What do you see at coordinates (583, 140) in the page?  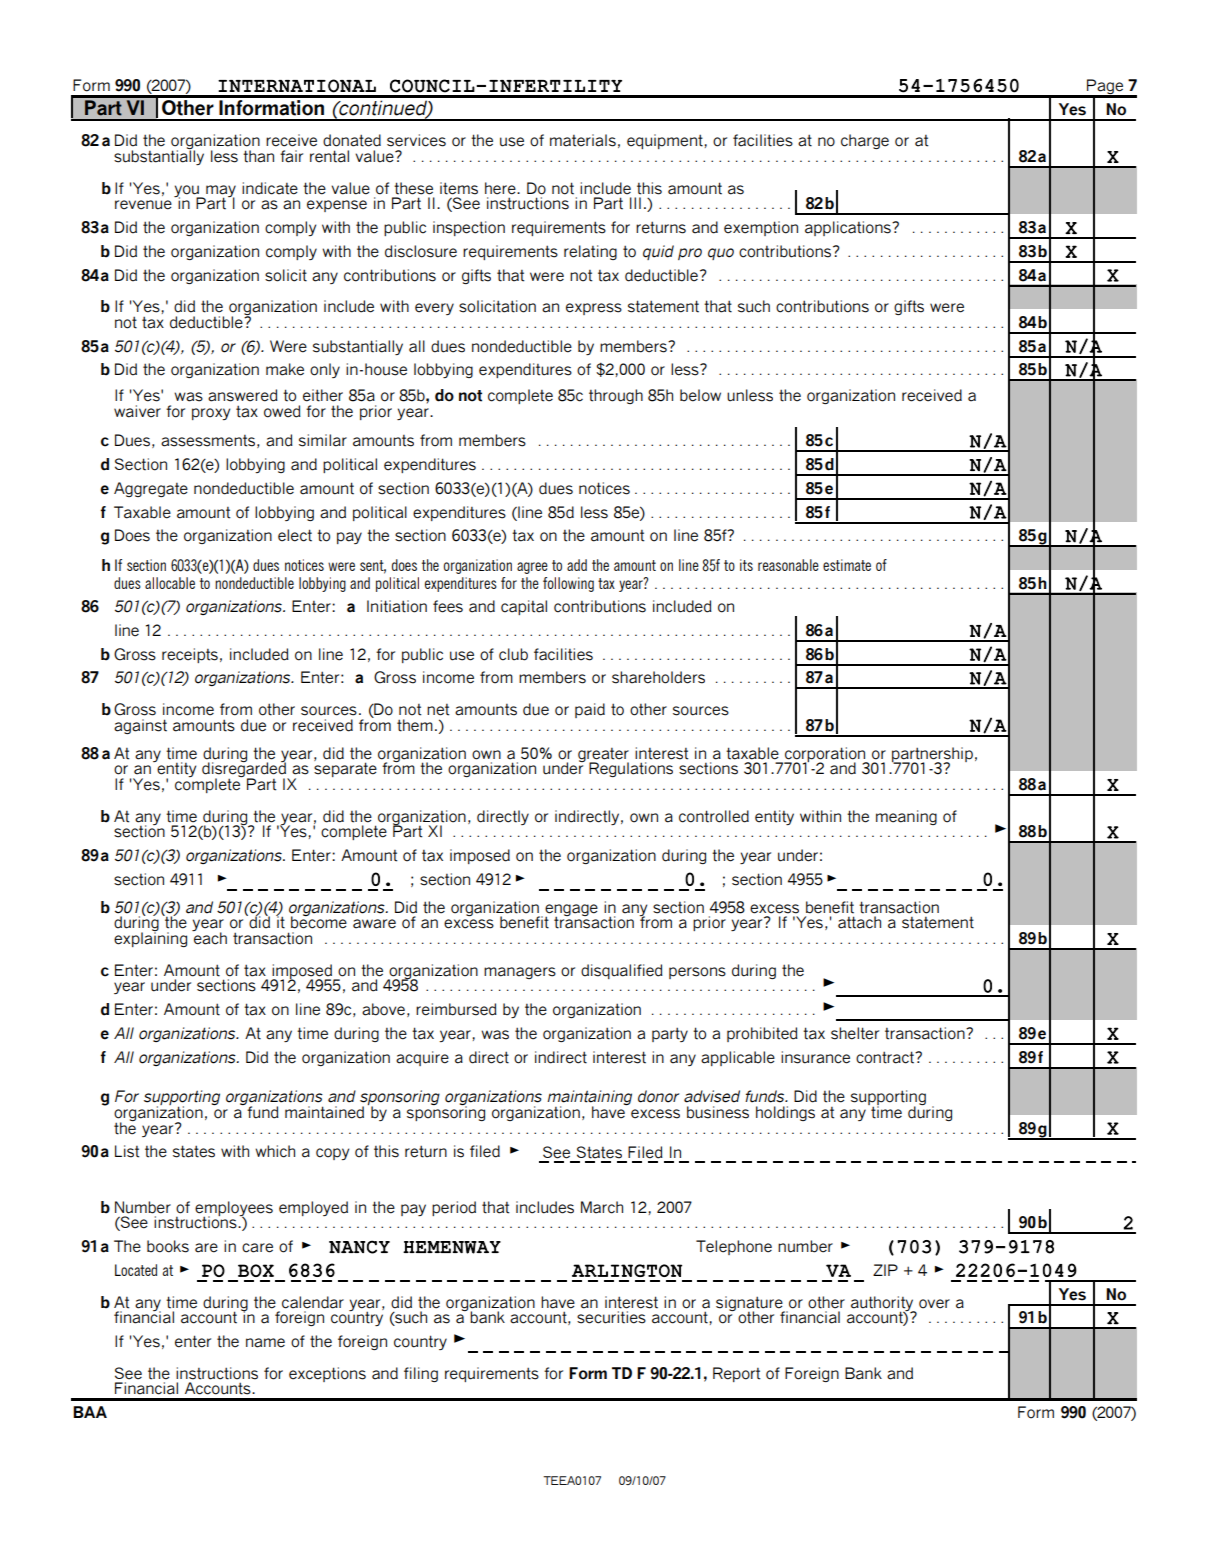 I see `materials` at bounding box center [583, 140].
